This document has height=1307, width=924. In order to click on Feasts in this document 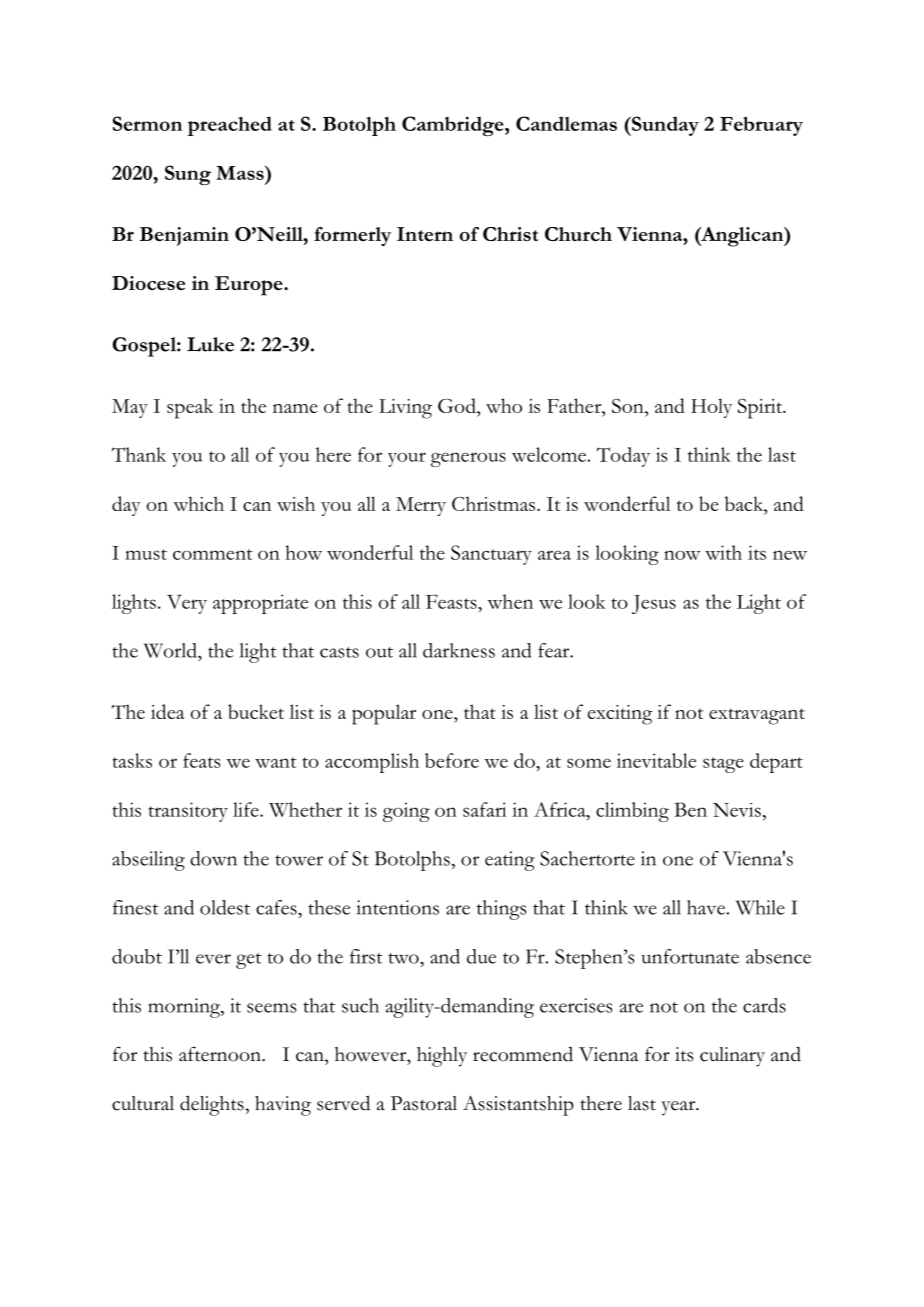, I will do `click(452, 601)`.
